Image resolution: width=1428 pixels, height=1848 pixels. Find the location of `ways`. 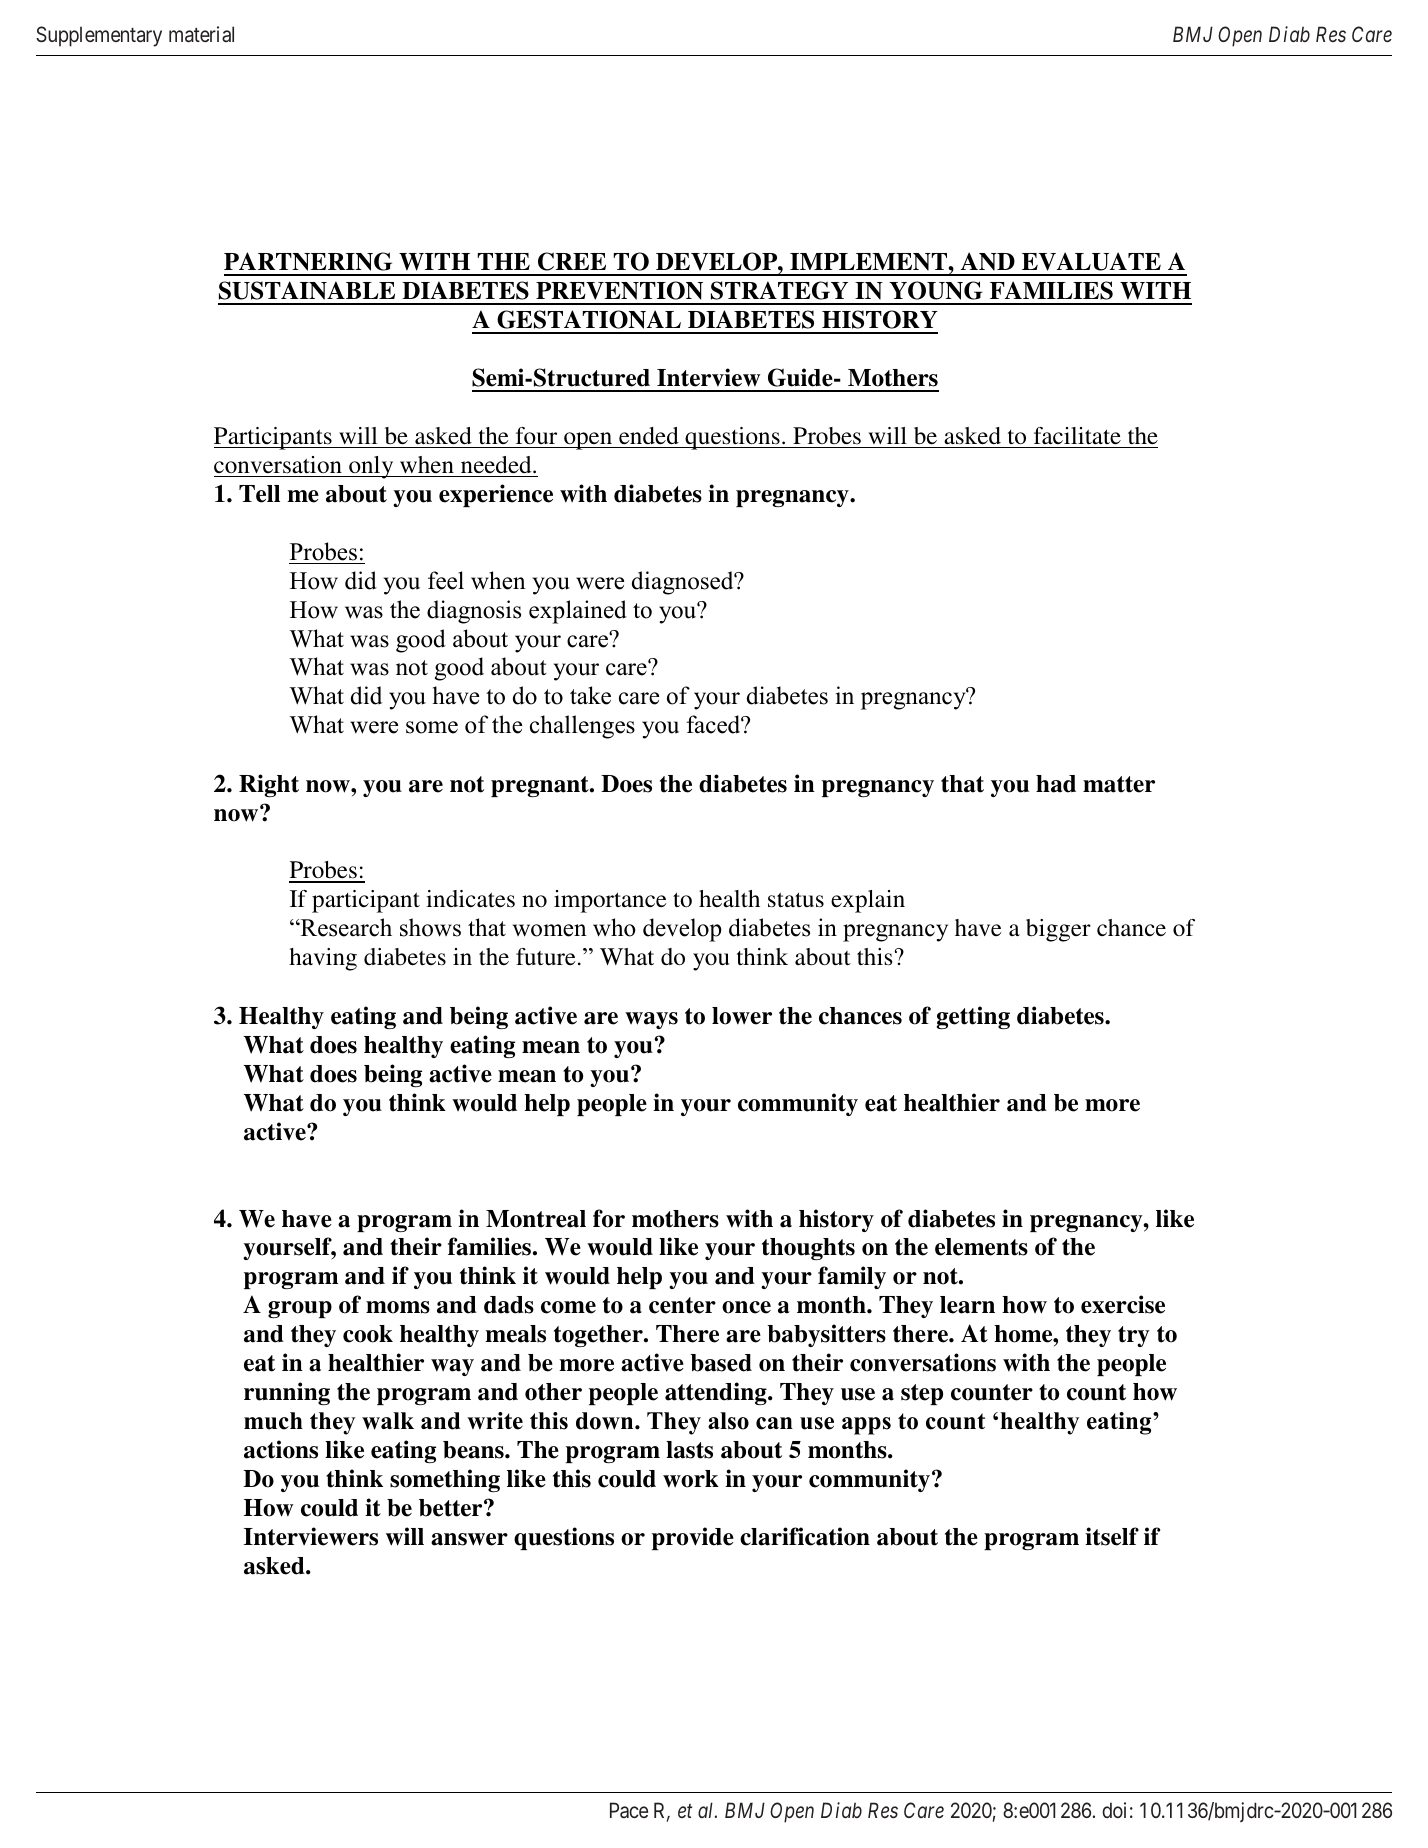

ways is located at coordinates (651, 1020).
